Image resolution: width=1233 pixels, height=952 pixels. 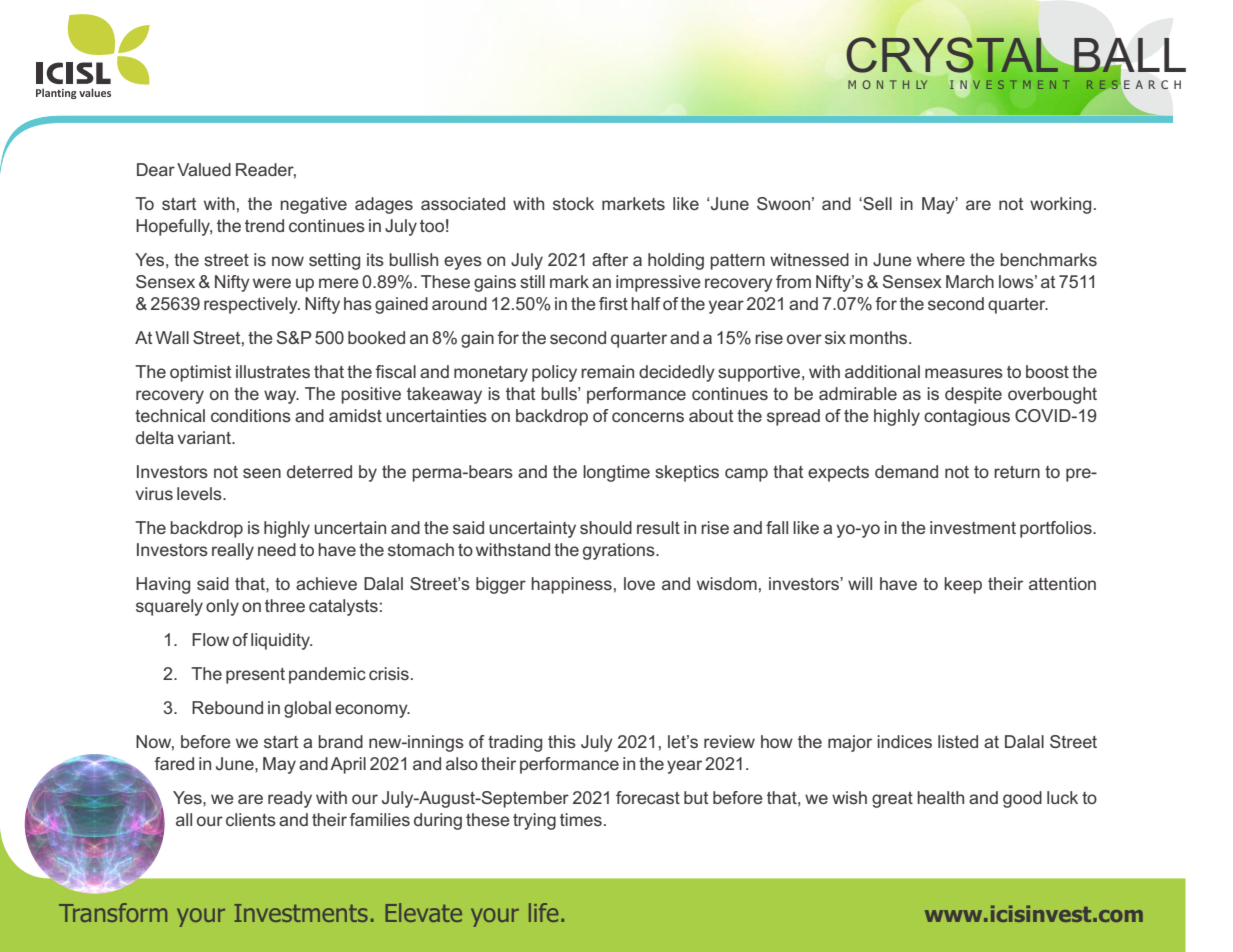 What do you see at coordinates (958, 741) in the screenshot?
I see `listed` at bounding box center [958, 741].
